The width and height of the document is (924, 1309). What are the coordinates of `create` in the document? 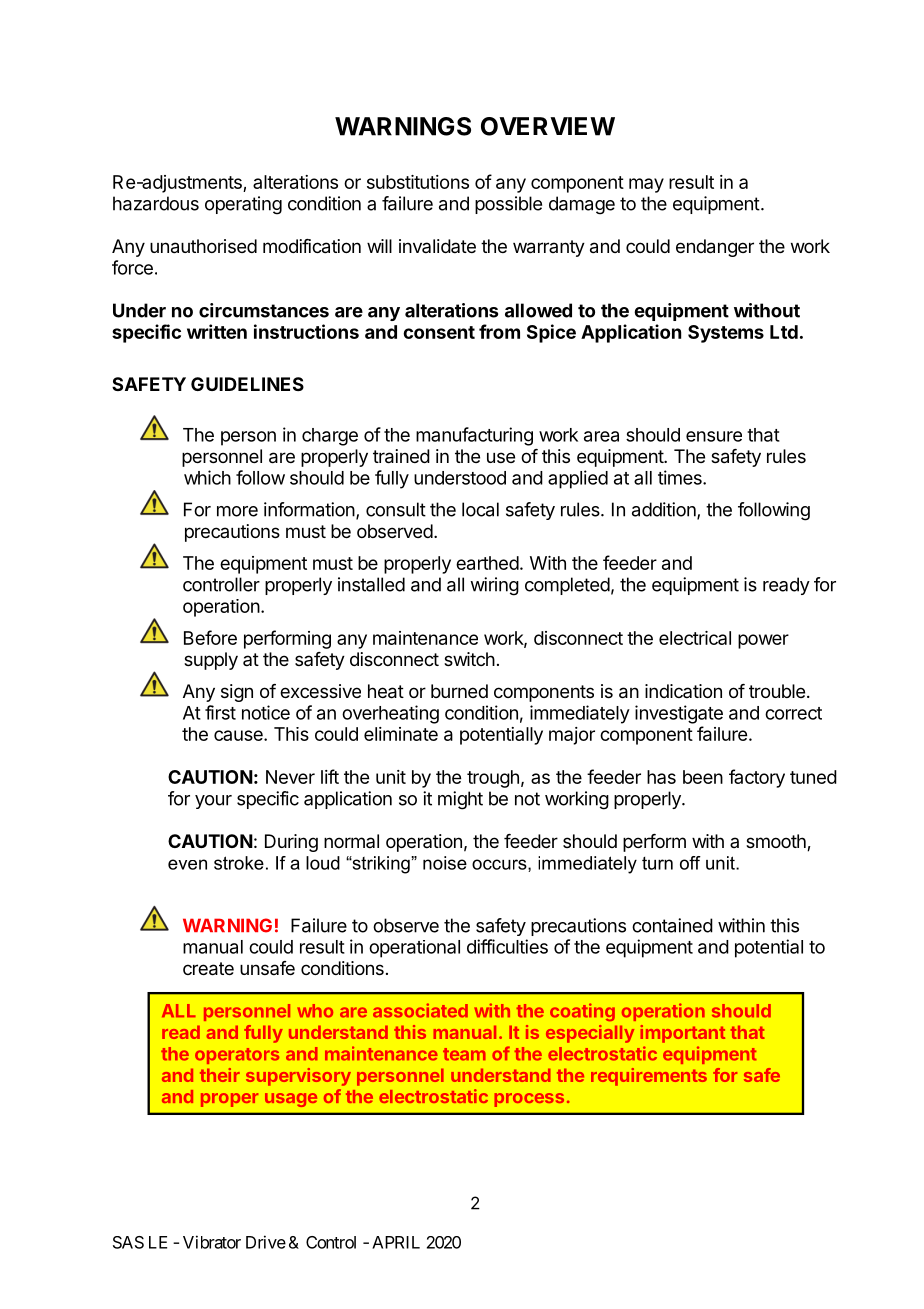 It's located at (208, 969).
